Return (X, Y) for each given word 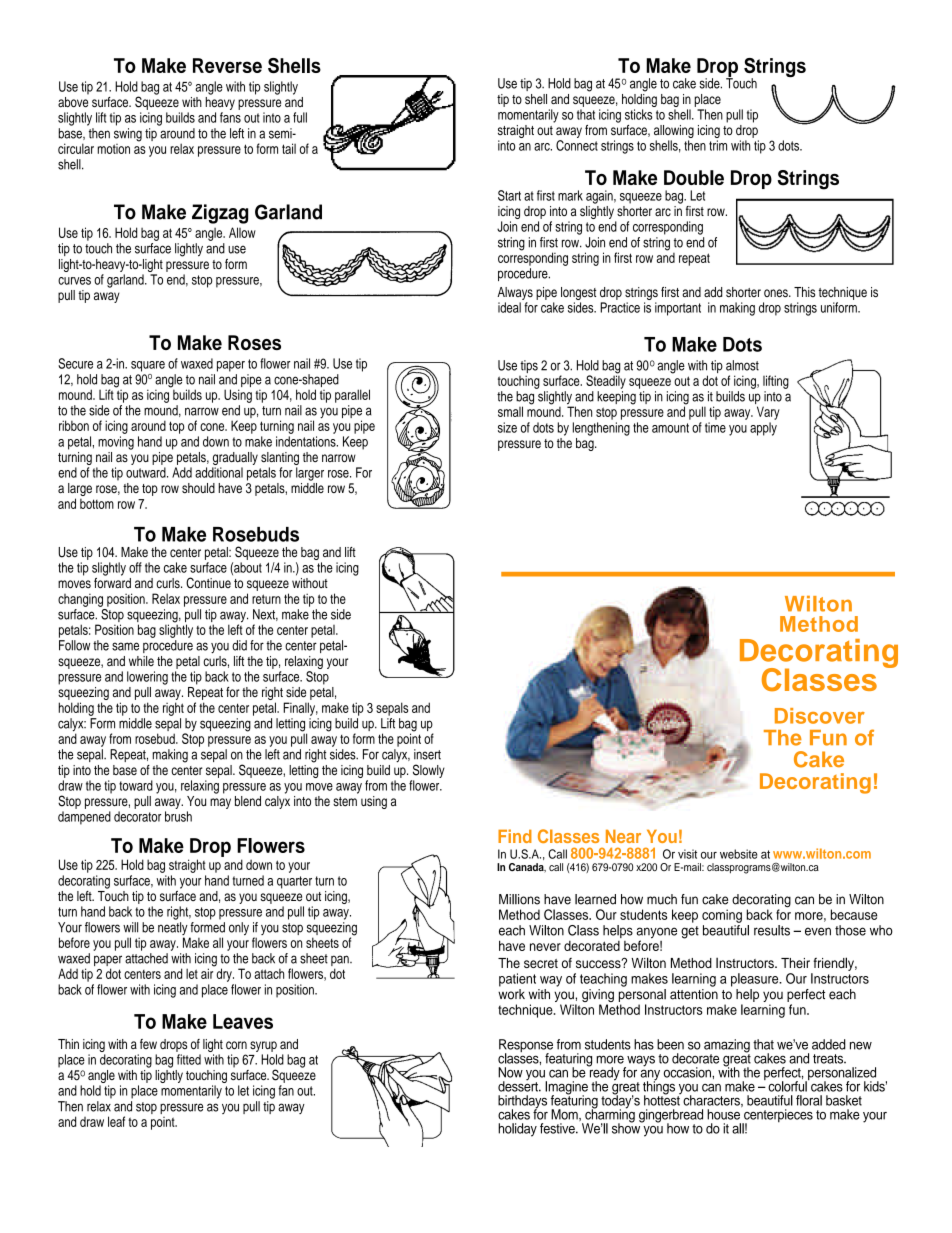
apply (763, 429)
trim (718, 145)
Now (510, 1072)
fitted (189, 1059)
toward (136, 785)
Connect (577, 145)
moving (116, 443)
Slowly (429, 771)
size (507, 427)
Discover (820, 716)
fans (230, 117)
